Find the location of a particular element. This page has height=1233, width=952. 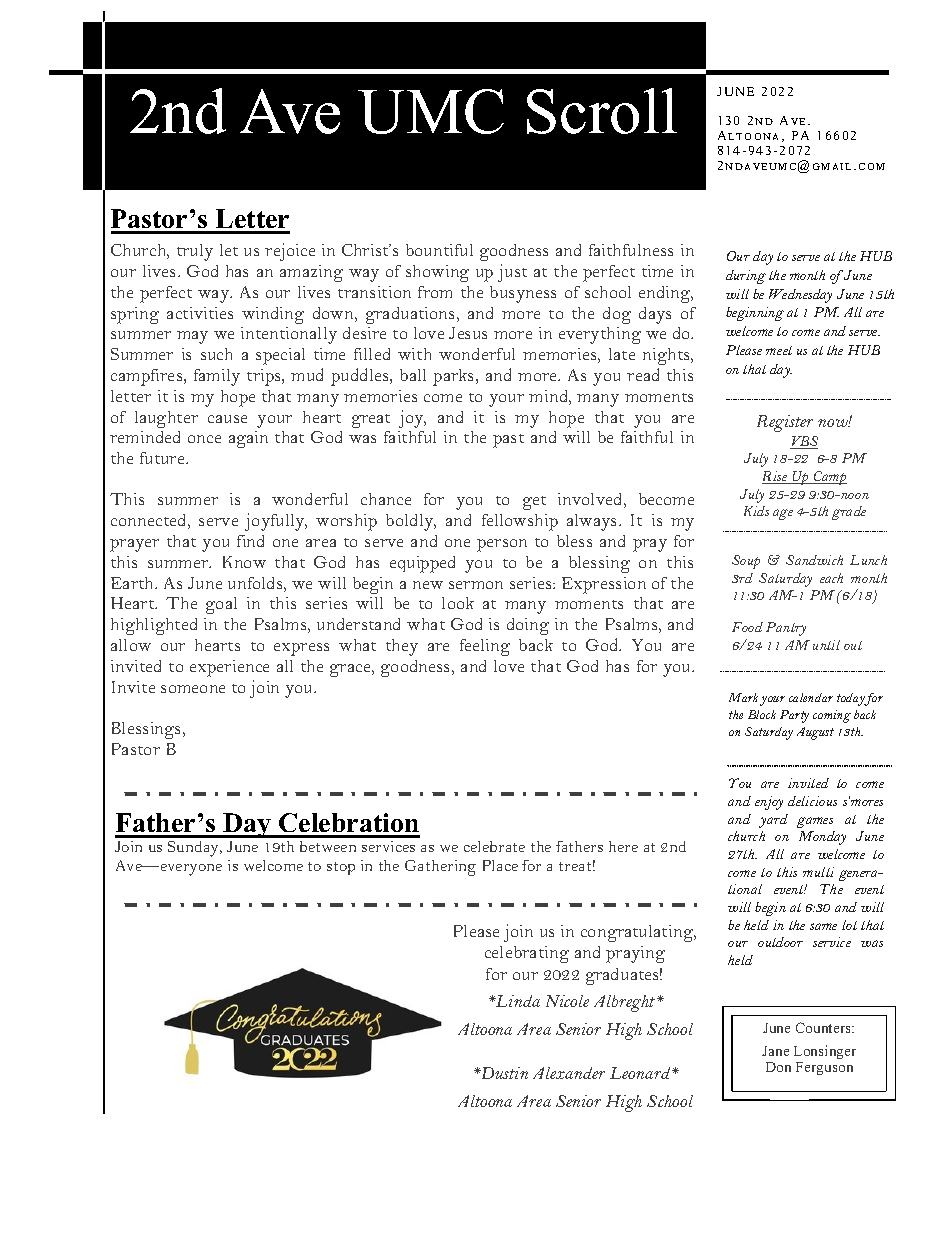

stop is located at coordinates (341, 868).
